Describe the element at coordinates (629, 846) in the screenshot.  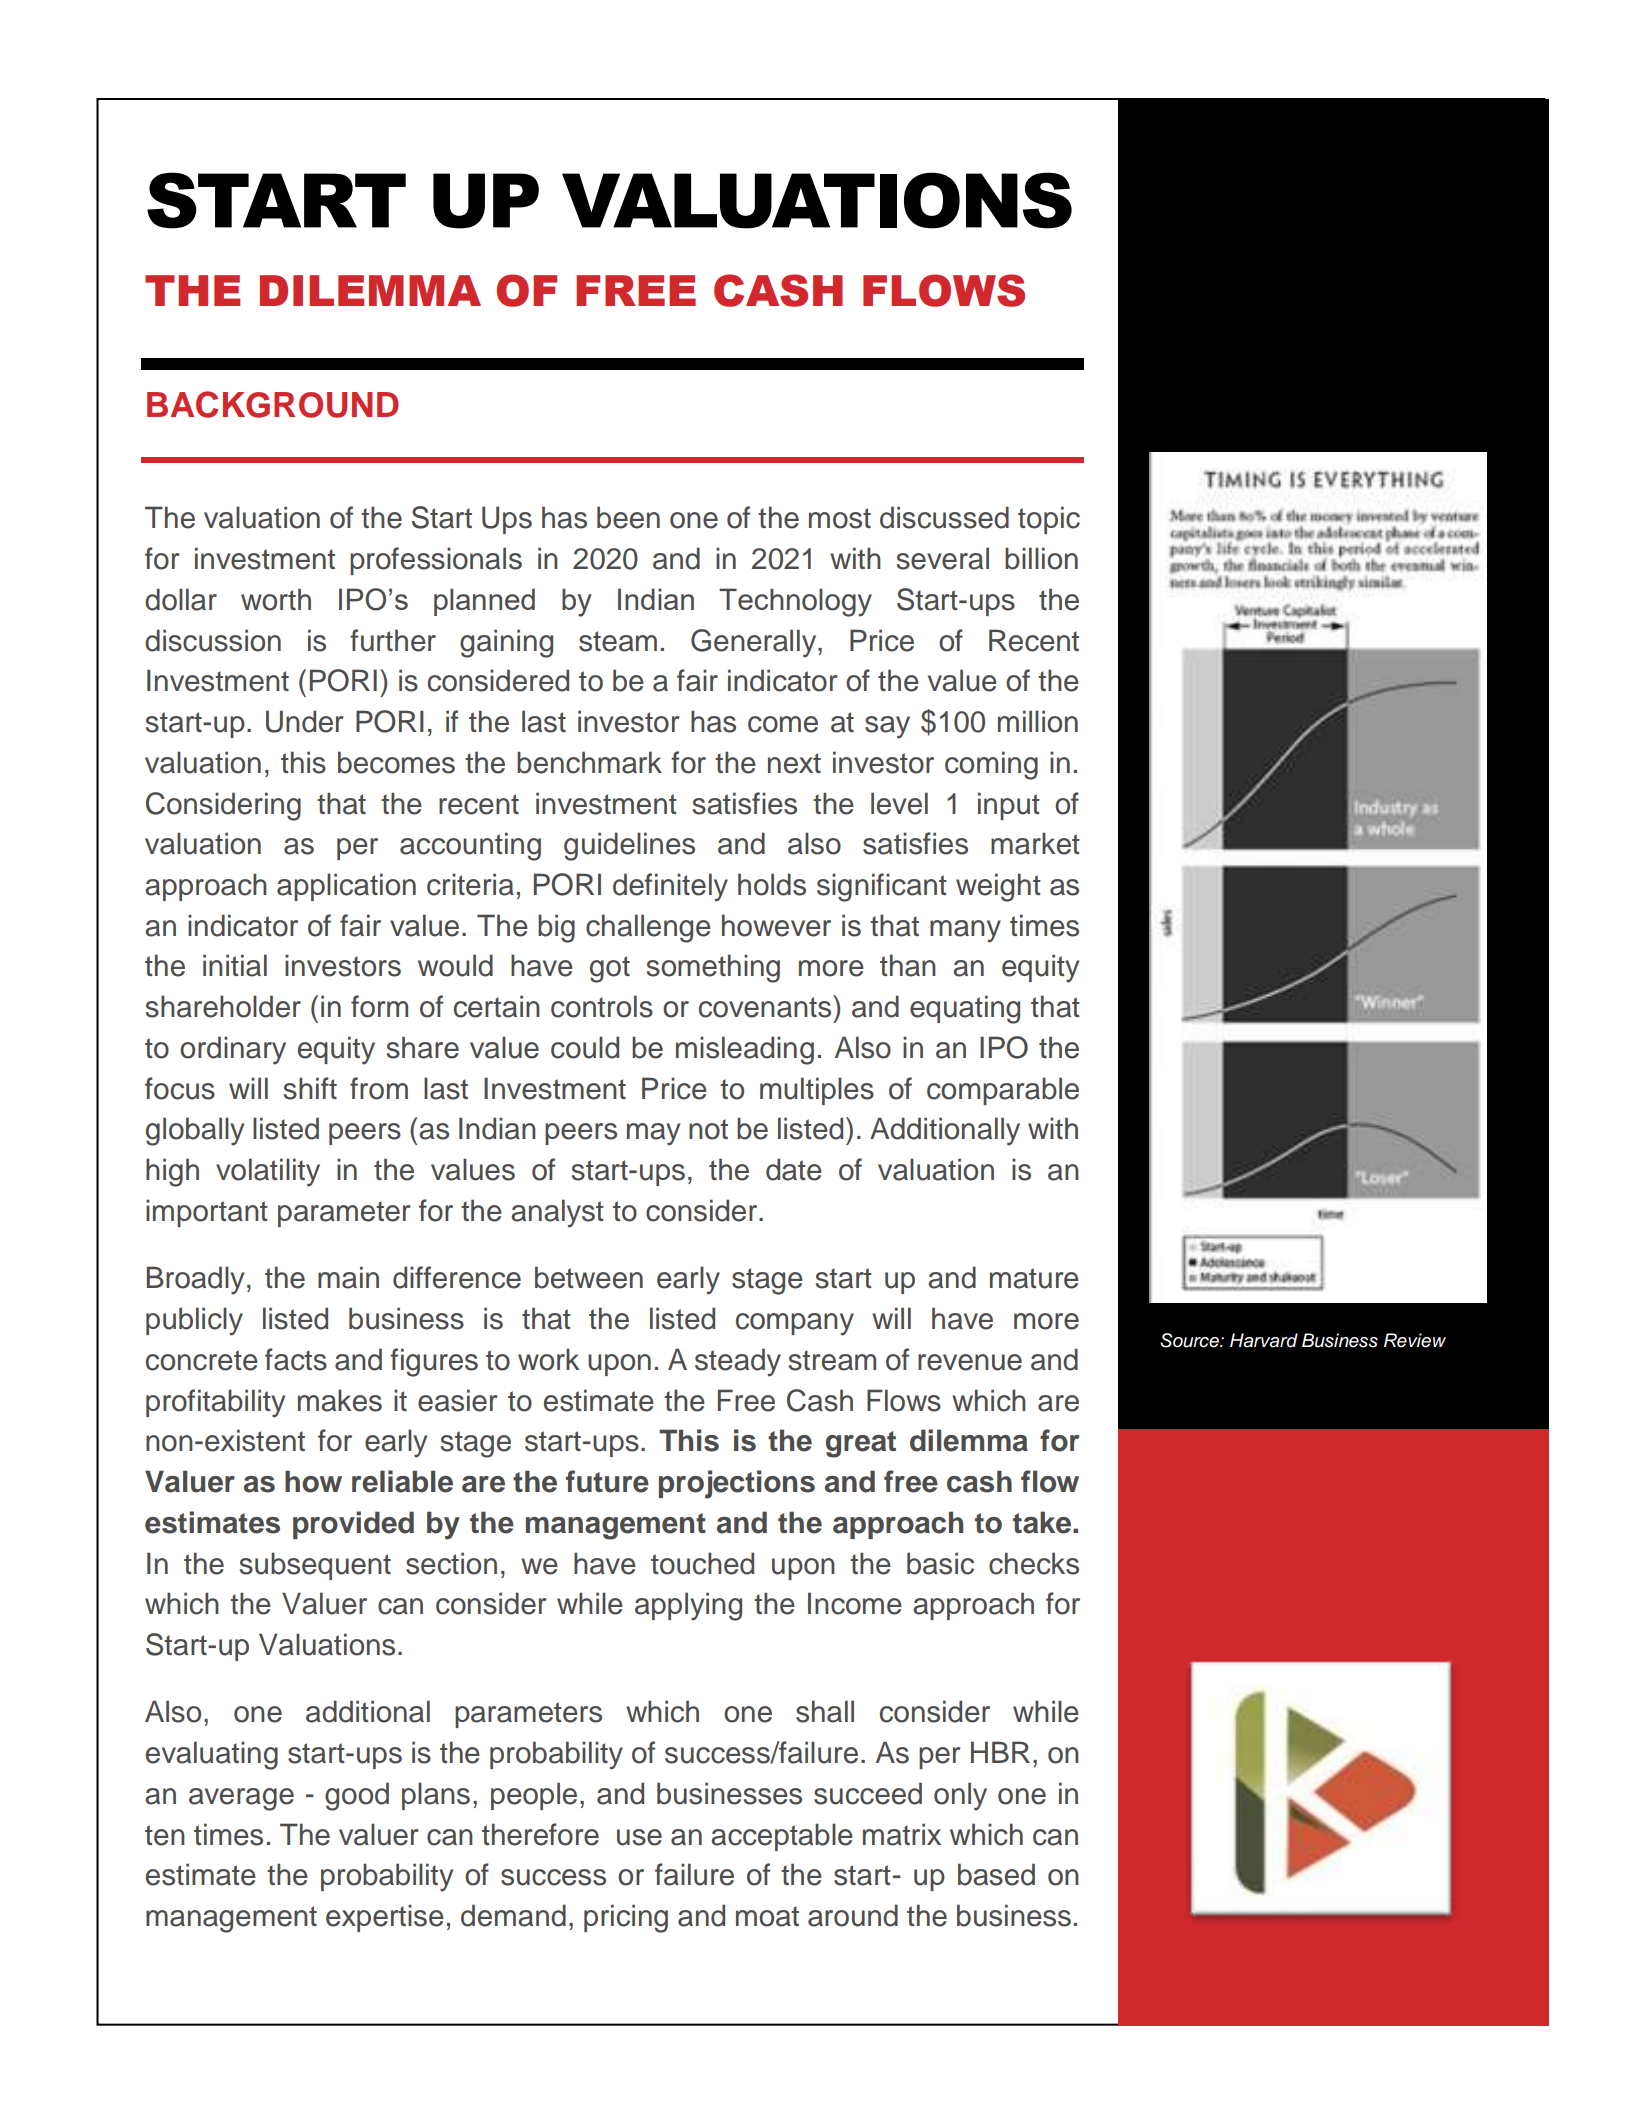
I see `guidelines` at that location.
